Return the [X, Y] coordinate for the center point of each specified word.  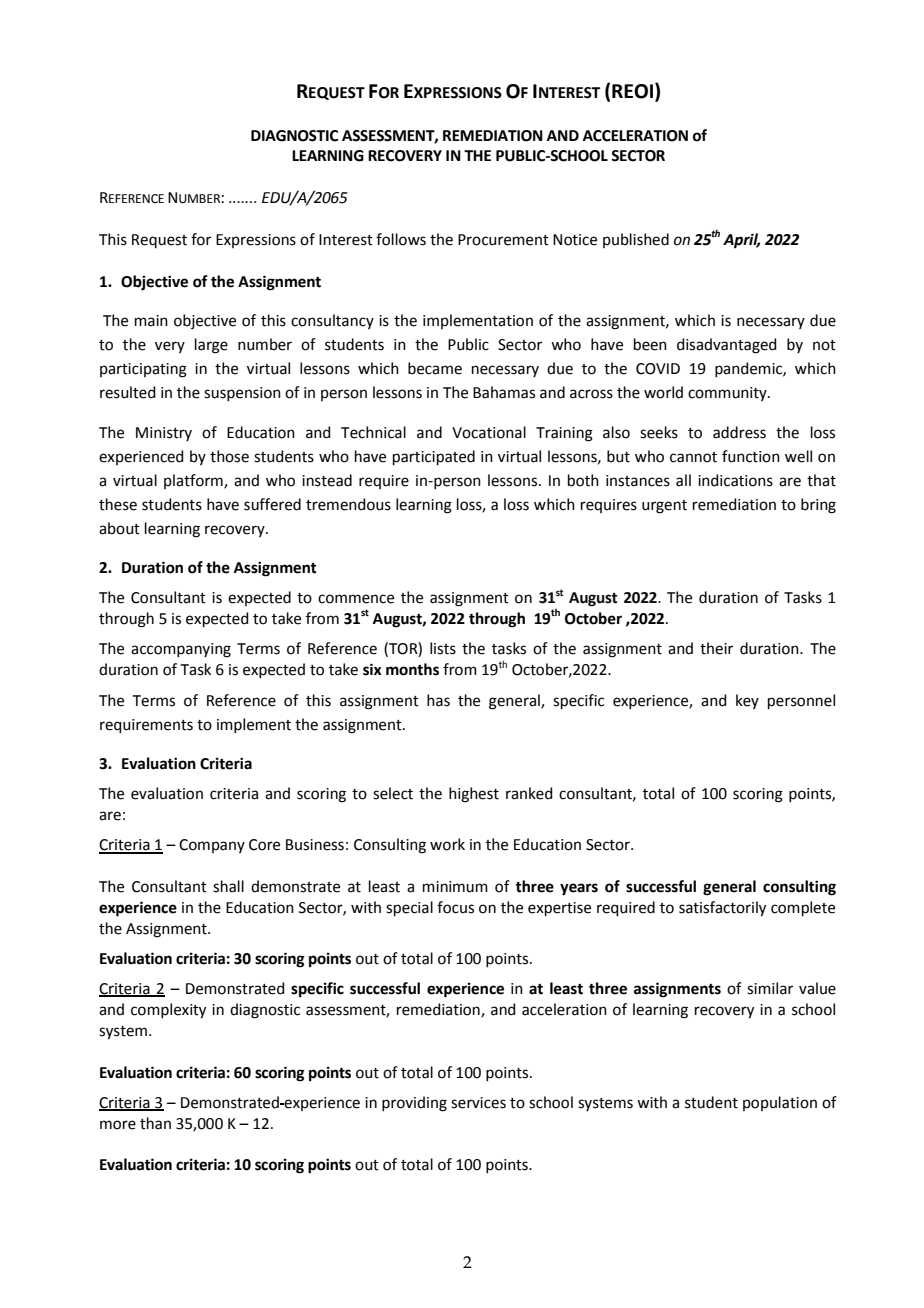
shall [228, 886]
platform [194, 481]
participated [434, 457]
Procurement [503, 240]
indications [735, 480]
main [151, 321]
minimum [455, 887]
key [747, 701]
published [636, 240]
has [438, 700]
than [155, 1123]
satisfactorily [722, 909]
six [372, 669]
